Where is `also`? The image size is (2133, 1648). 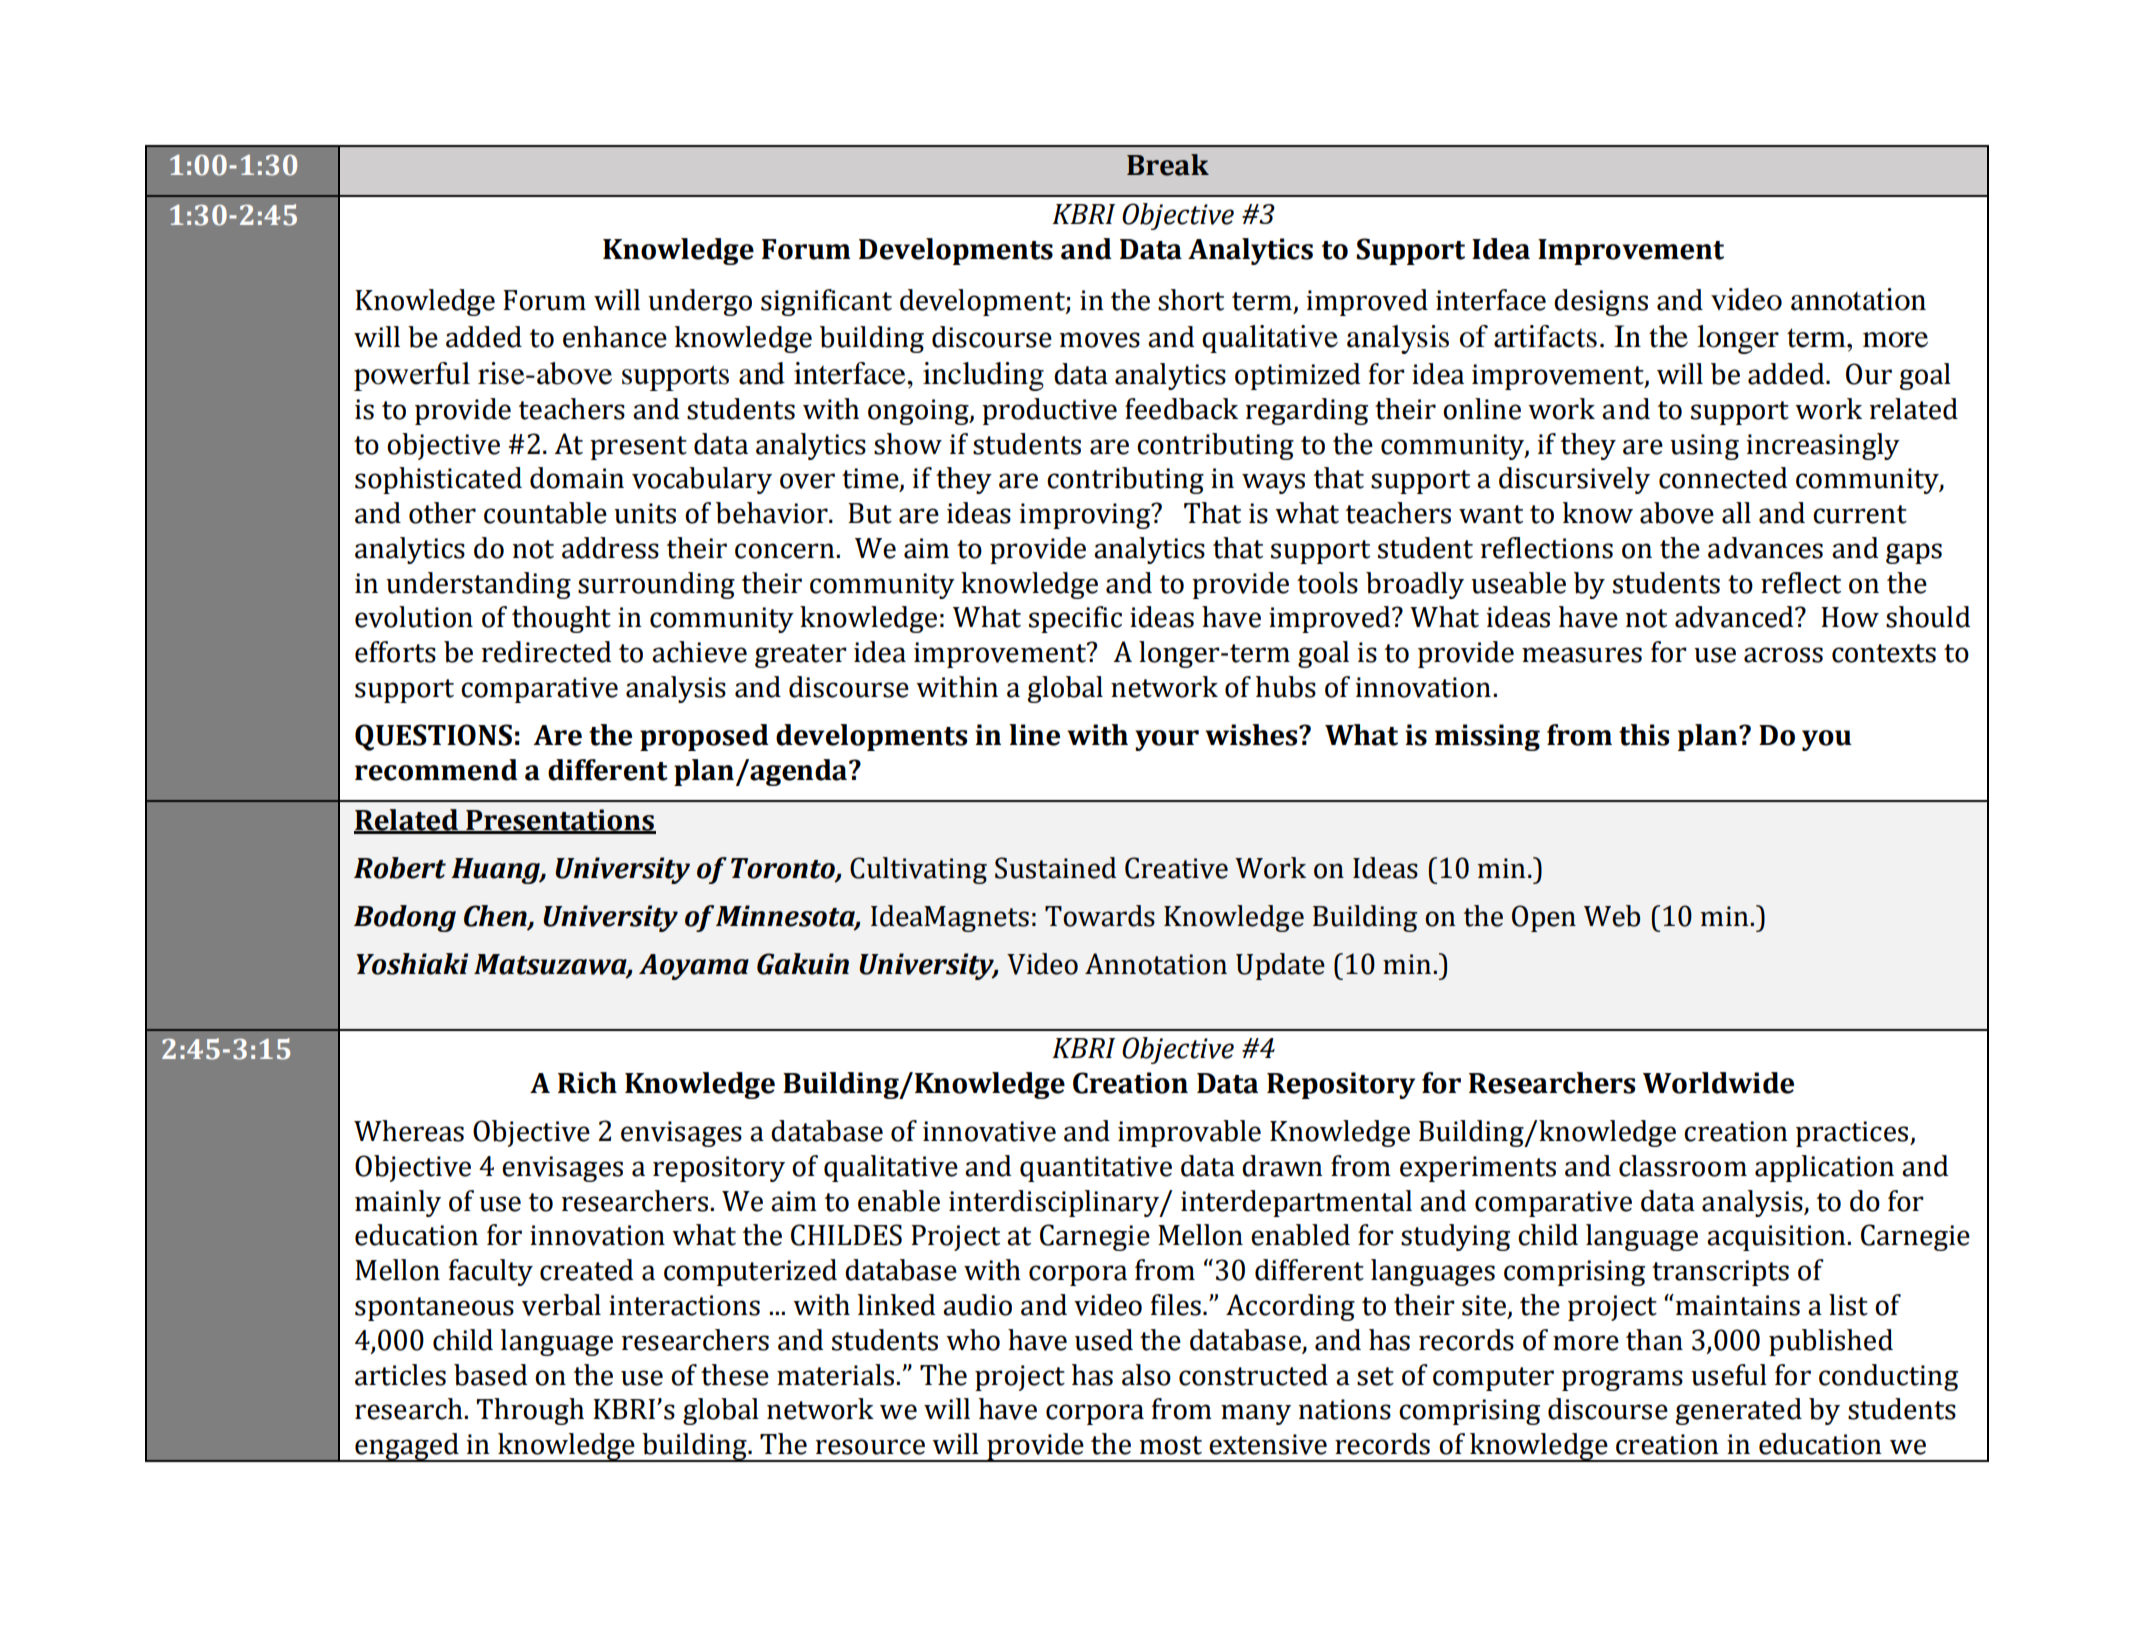 also is located at coordinates (1146, 1375).
